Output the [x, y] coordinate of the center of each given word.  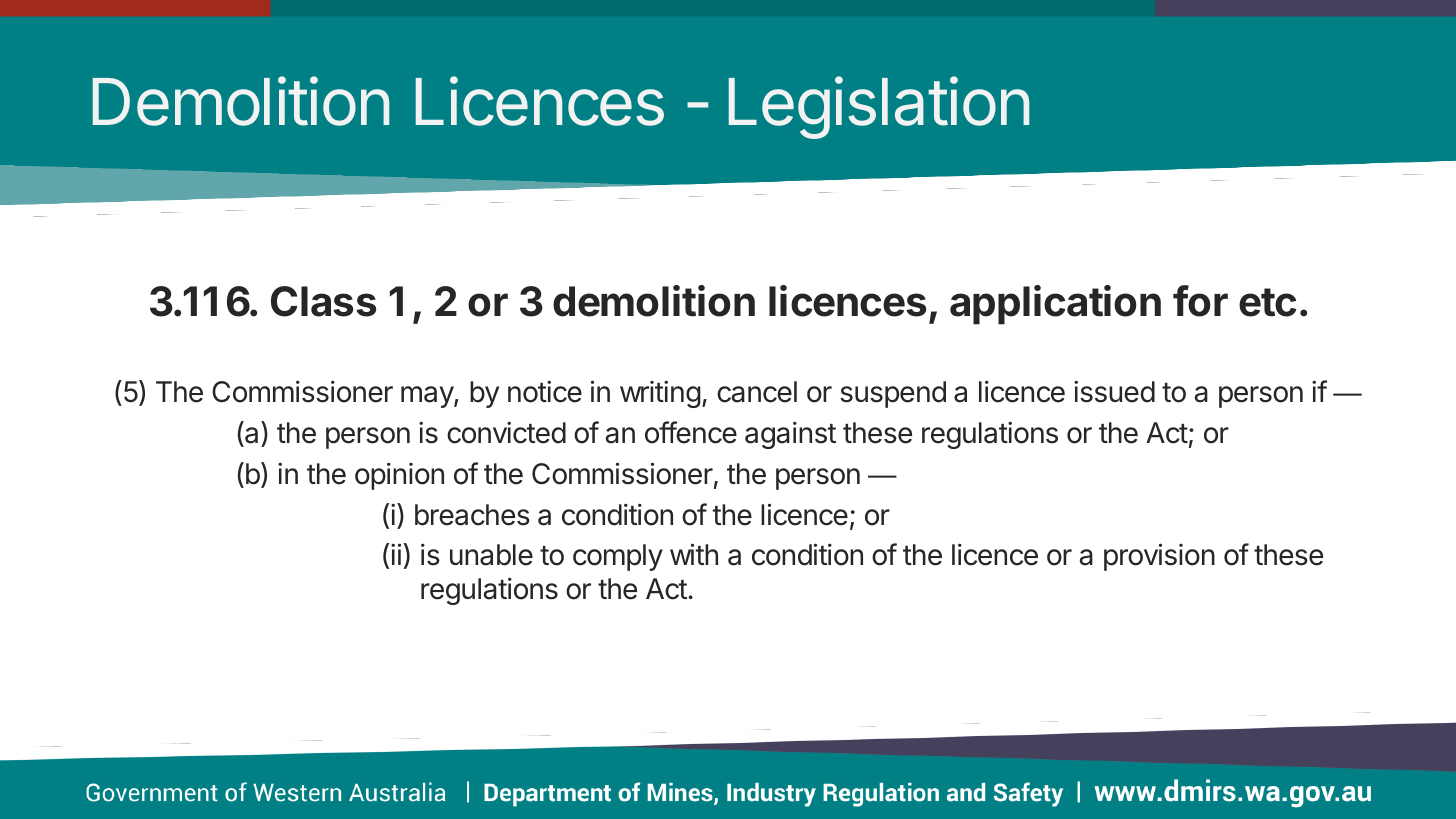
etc [1267, 302]
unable [491, 555]
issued [1114, 391]
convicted [506, 433]
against [790, 435]
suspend [893, 394]
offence [691, 432]
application [1055, 305]
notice [545, 391]
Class [323, 301]
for [1200, 301]
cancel [757, 392]
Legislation [879, 107]
